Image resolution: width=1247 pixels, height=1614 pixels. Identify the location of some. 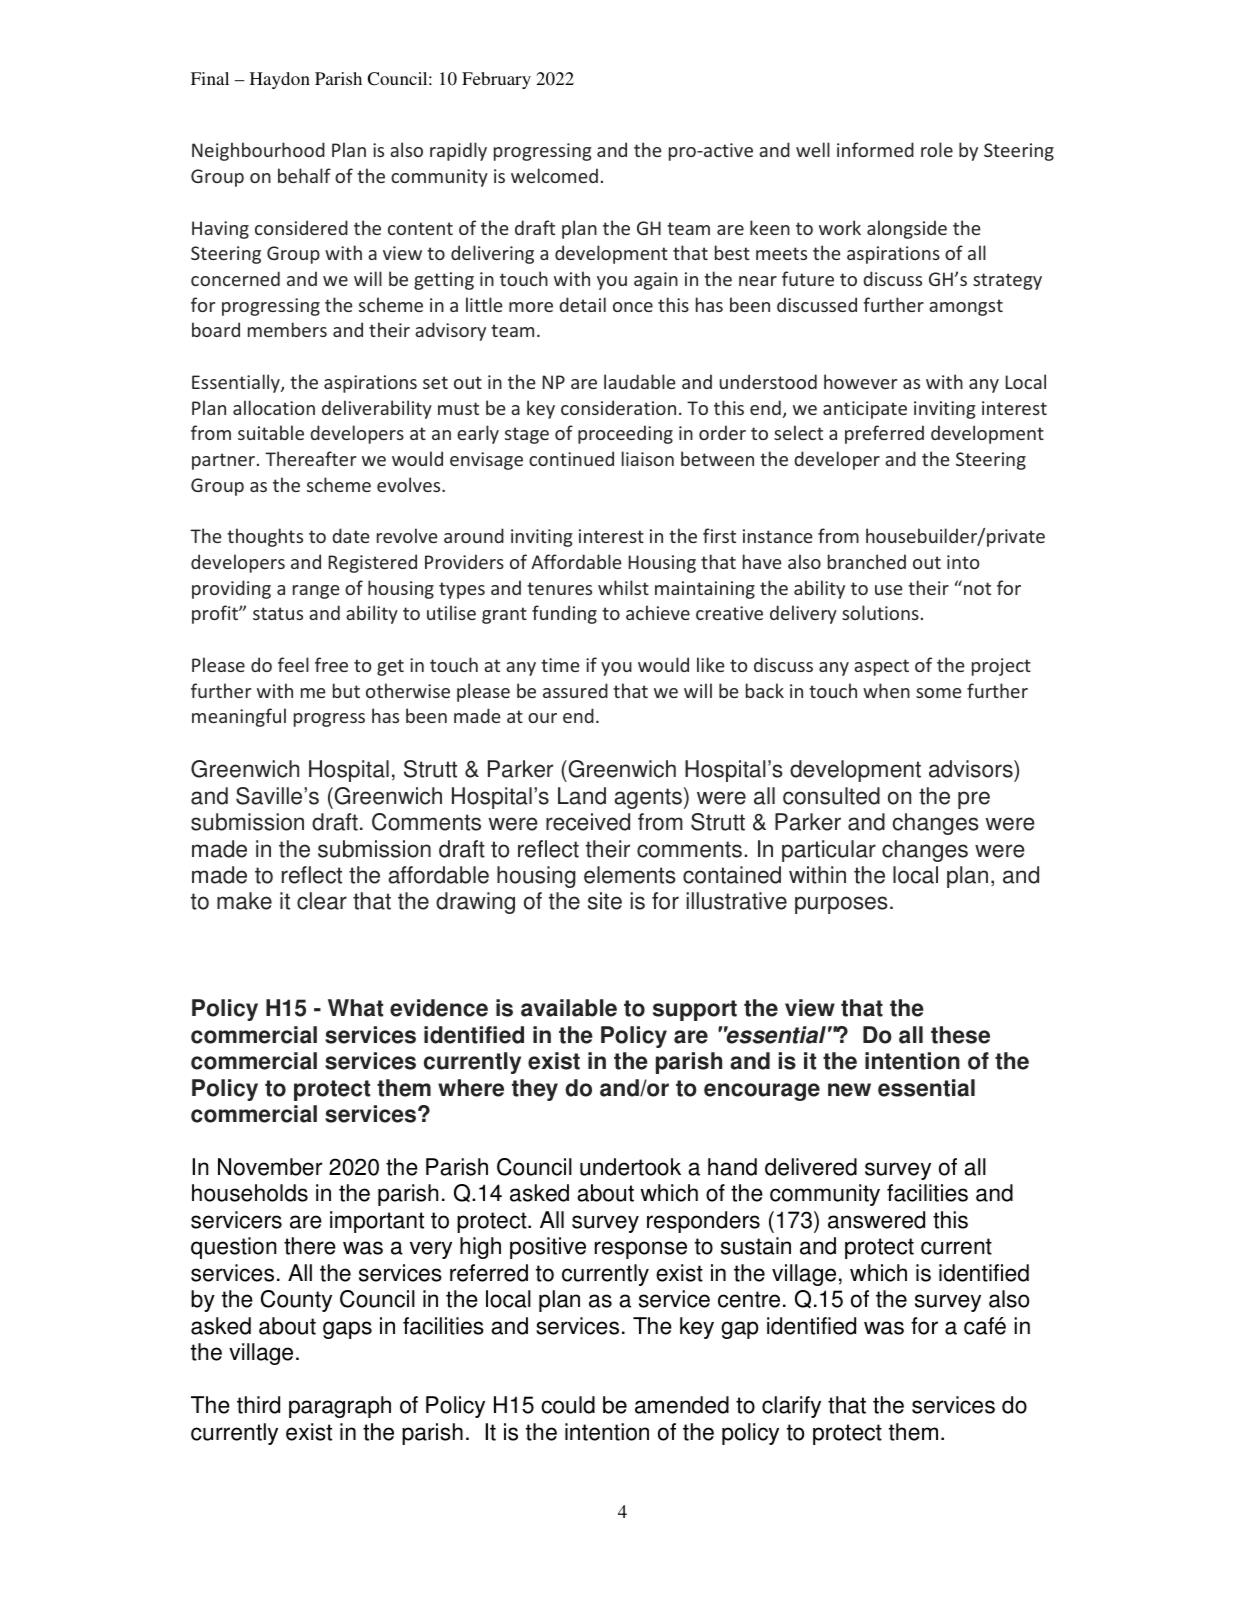
(939, 693).
